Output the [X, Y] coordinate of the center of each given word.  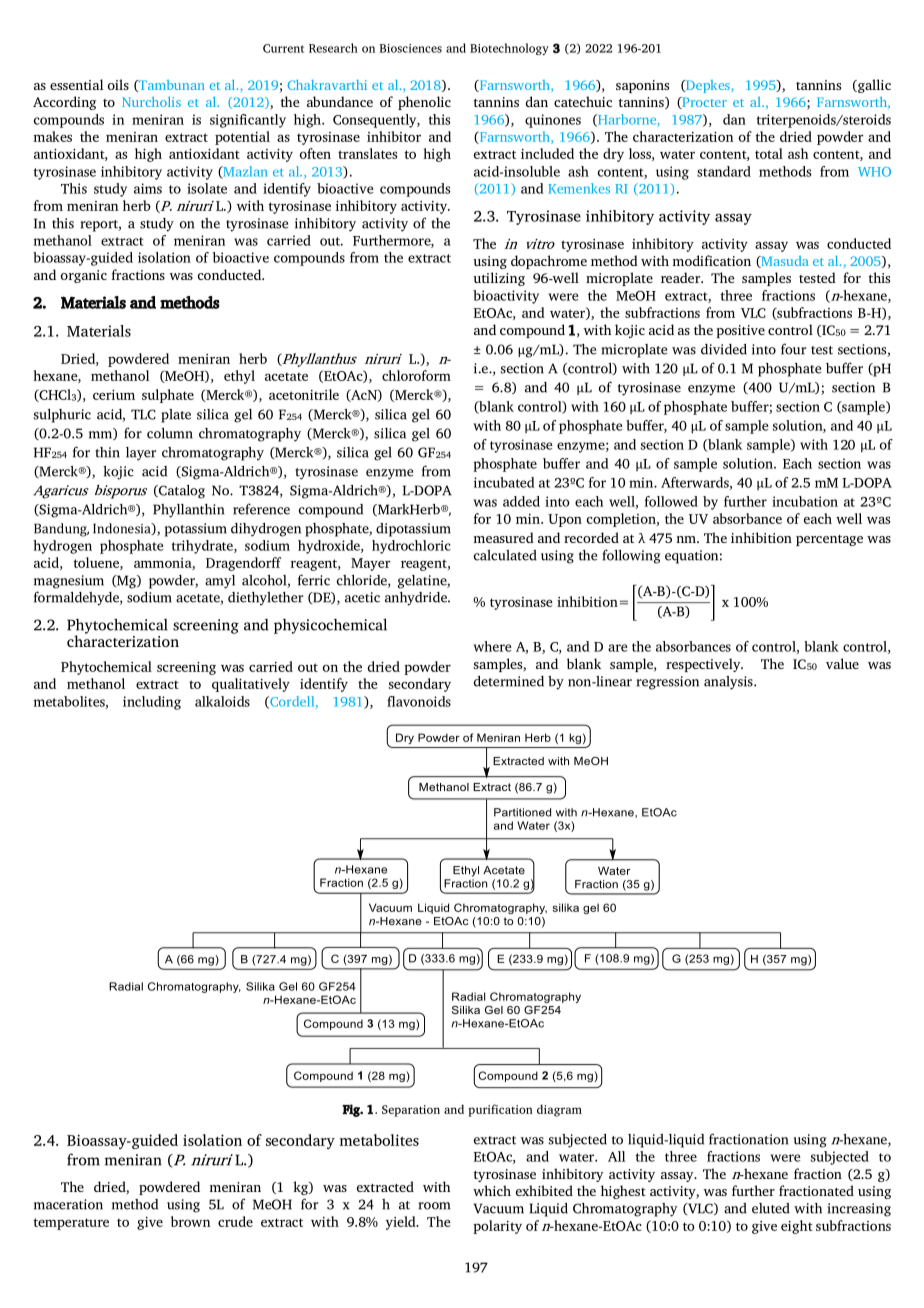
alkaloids [222, 701]
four [793, 349]
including [152, 703]
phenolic [424, 103]
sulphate [168, 396]
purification [500, 1110]
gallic [873, 86]
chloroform [416, 375]
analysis [729, 683]
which [492, 1190]
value [842, 663]
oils [118, 84]
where [492, 646]
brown [190, 1221]
